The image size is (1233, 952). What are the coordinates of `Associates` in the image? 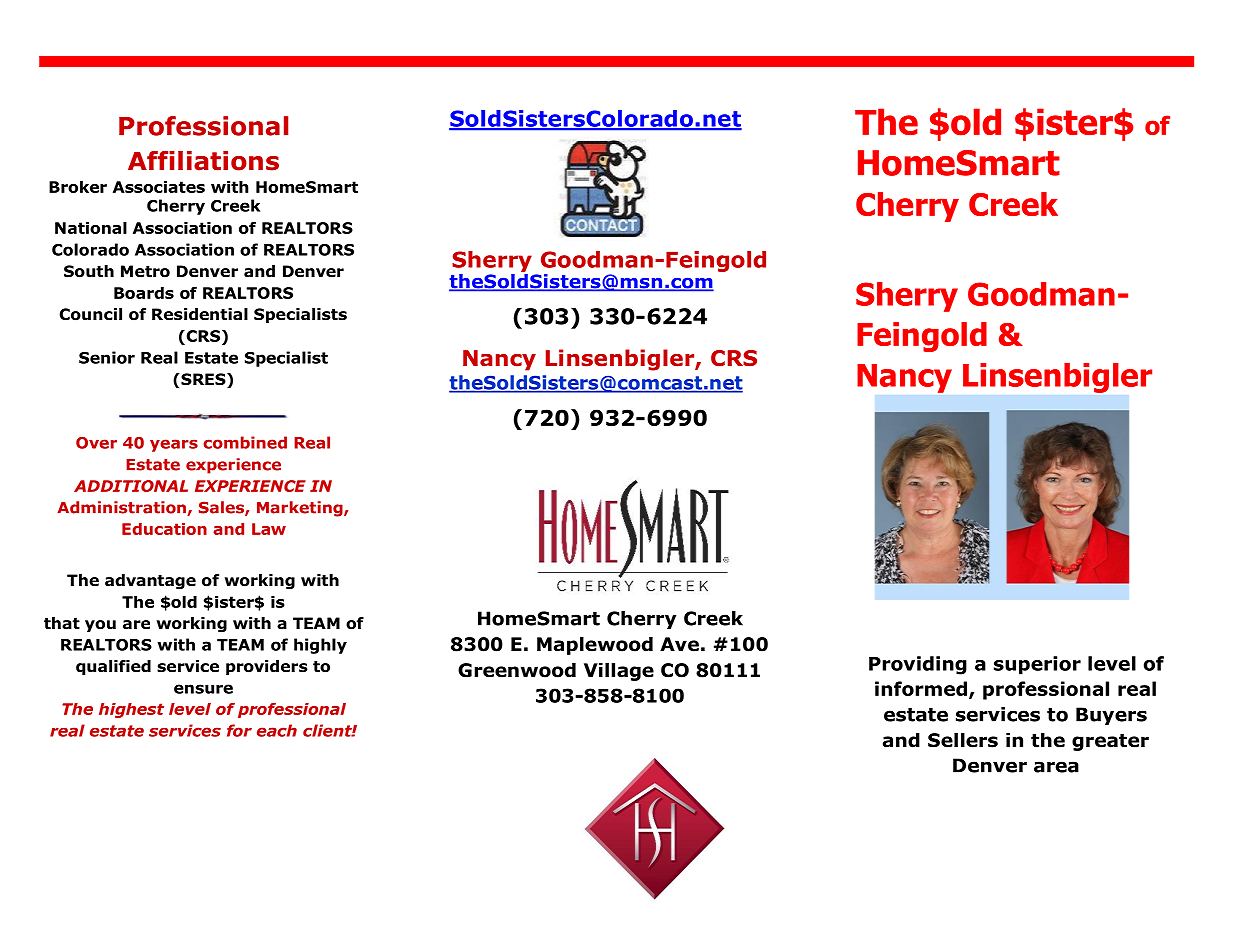 It's located at (159, 187).
